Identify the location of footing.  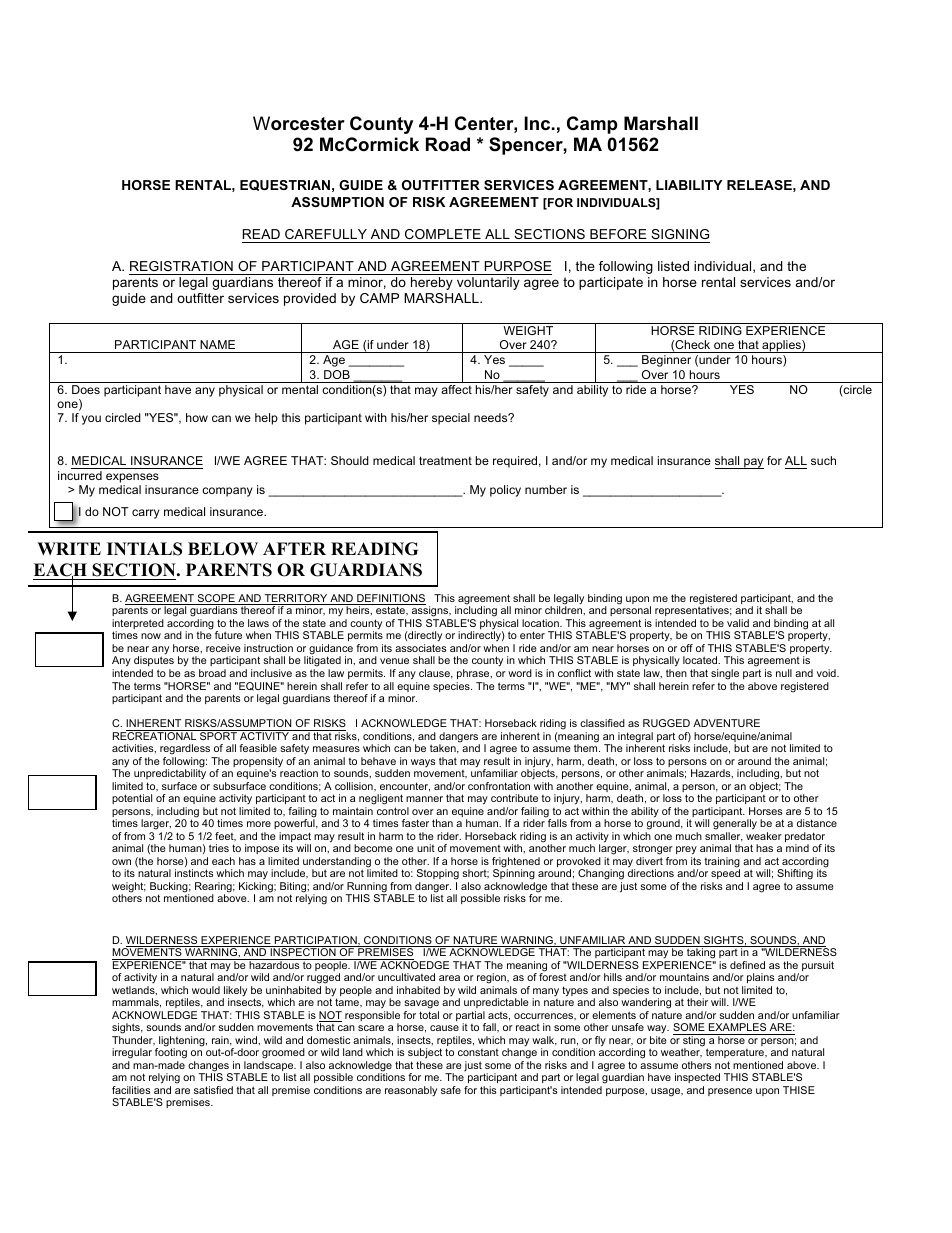
(171, 1055).
